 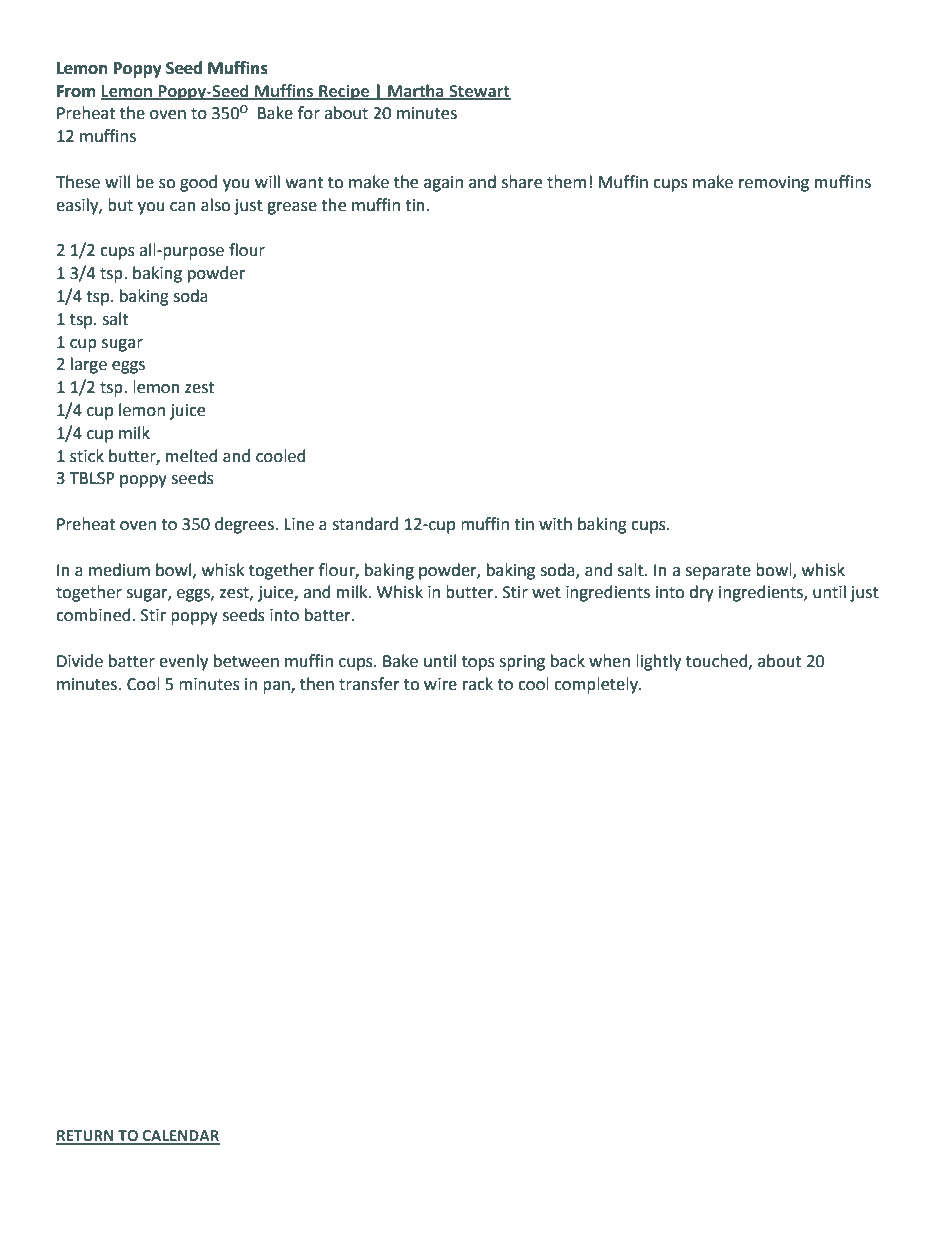 What do you see at coordinates (701, 593) in the screenshot?
I see `dry` at bounding box center [701, 593].
